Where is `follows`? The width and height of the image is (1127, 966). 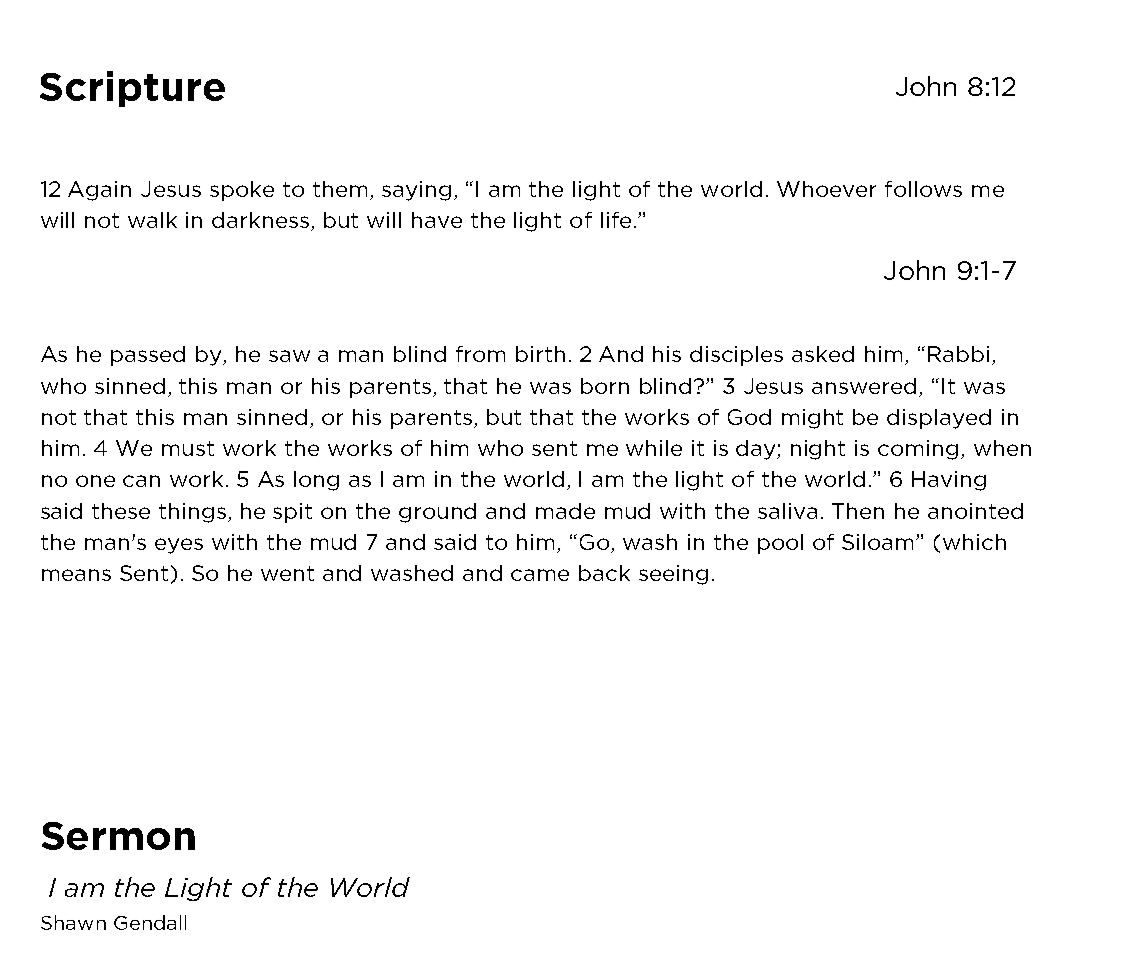 follows is located at coordinates (923, 189).
